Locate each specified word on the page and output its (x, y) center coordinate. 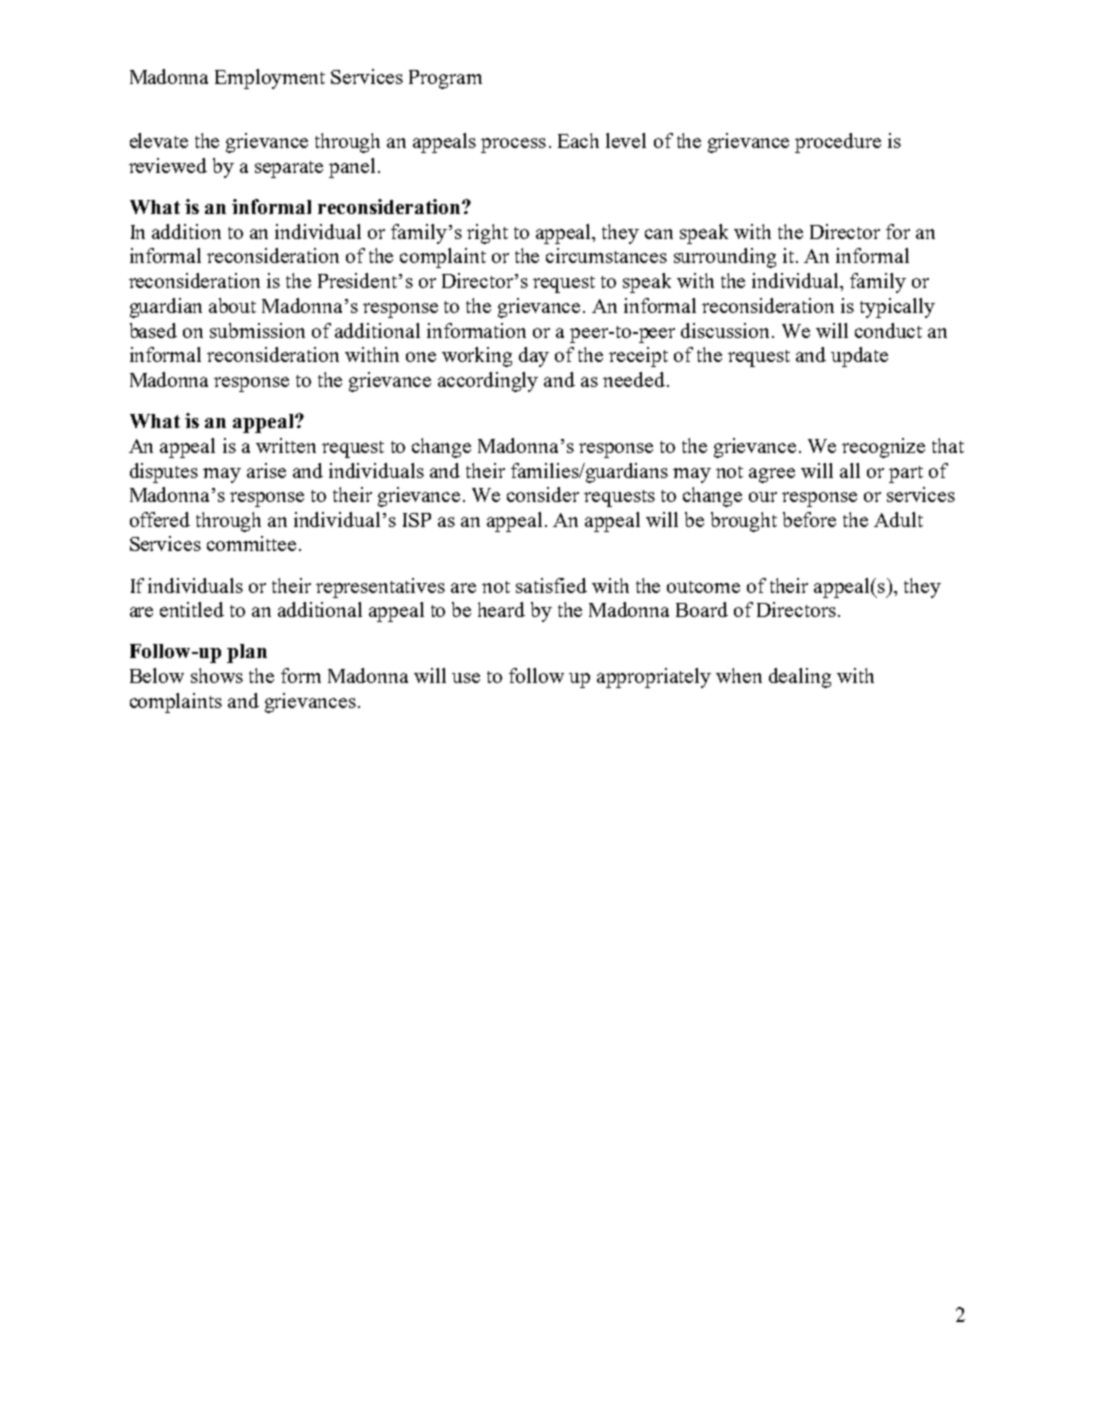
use (466, 678)
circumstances (606, 255)
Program (445, 79)
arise (266, 470)
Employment (270, 79)
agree (772, 475)
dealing (800, 678)
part (906, 474)
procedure (838, 143)
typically (897, 308)
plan (247, 653)
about (232, 305)
